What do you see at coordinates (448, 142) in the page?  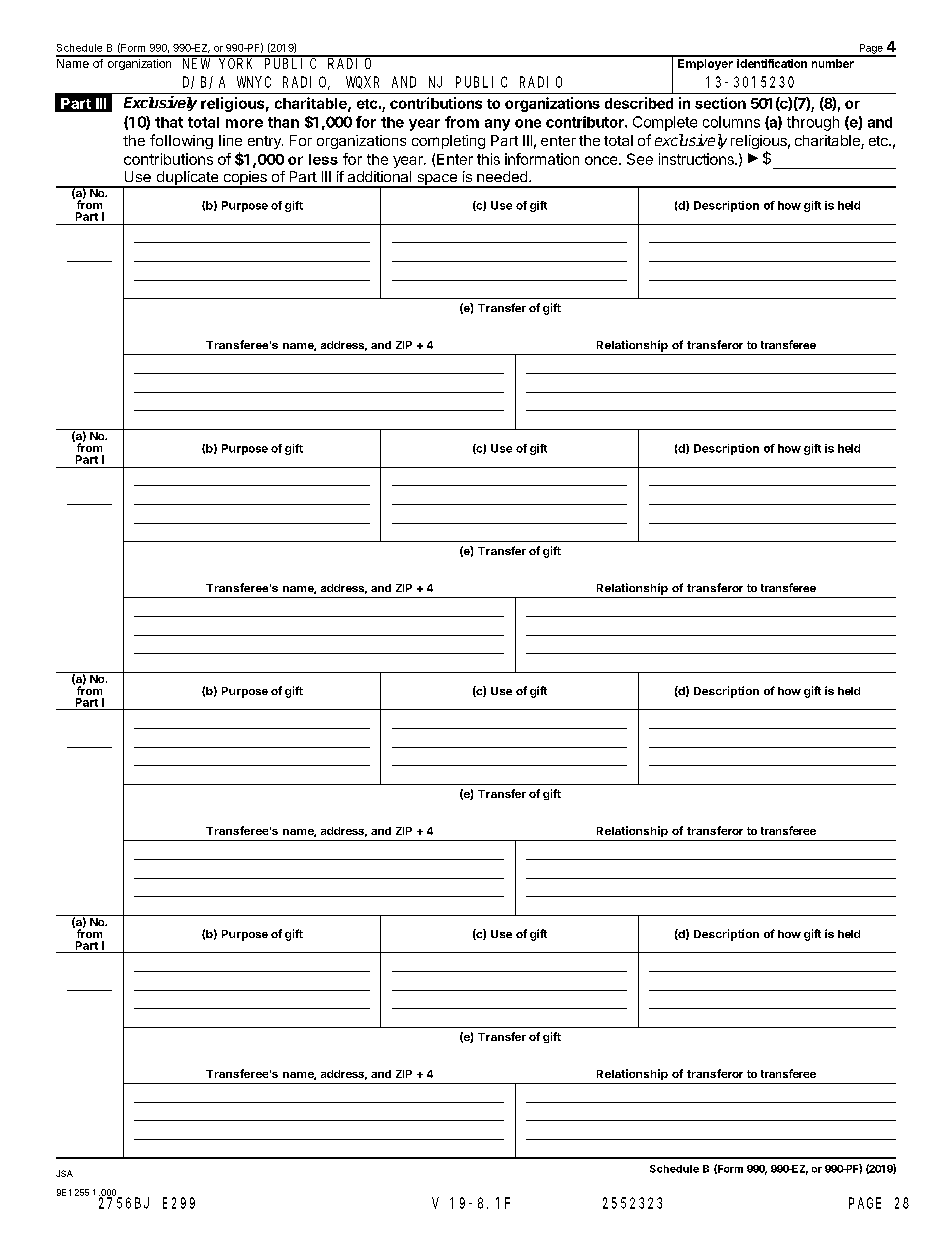 I see `completing` at bounding box center [448, 142].
